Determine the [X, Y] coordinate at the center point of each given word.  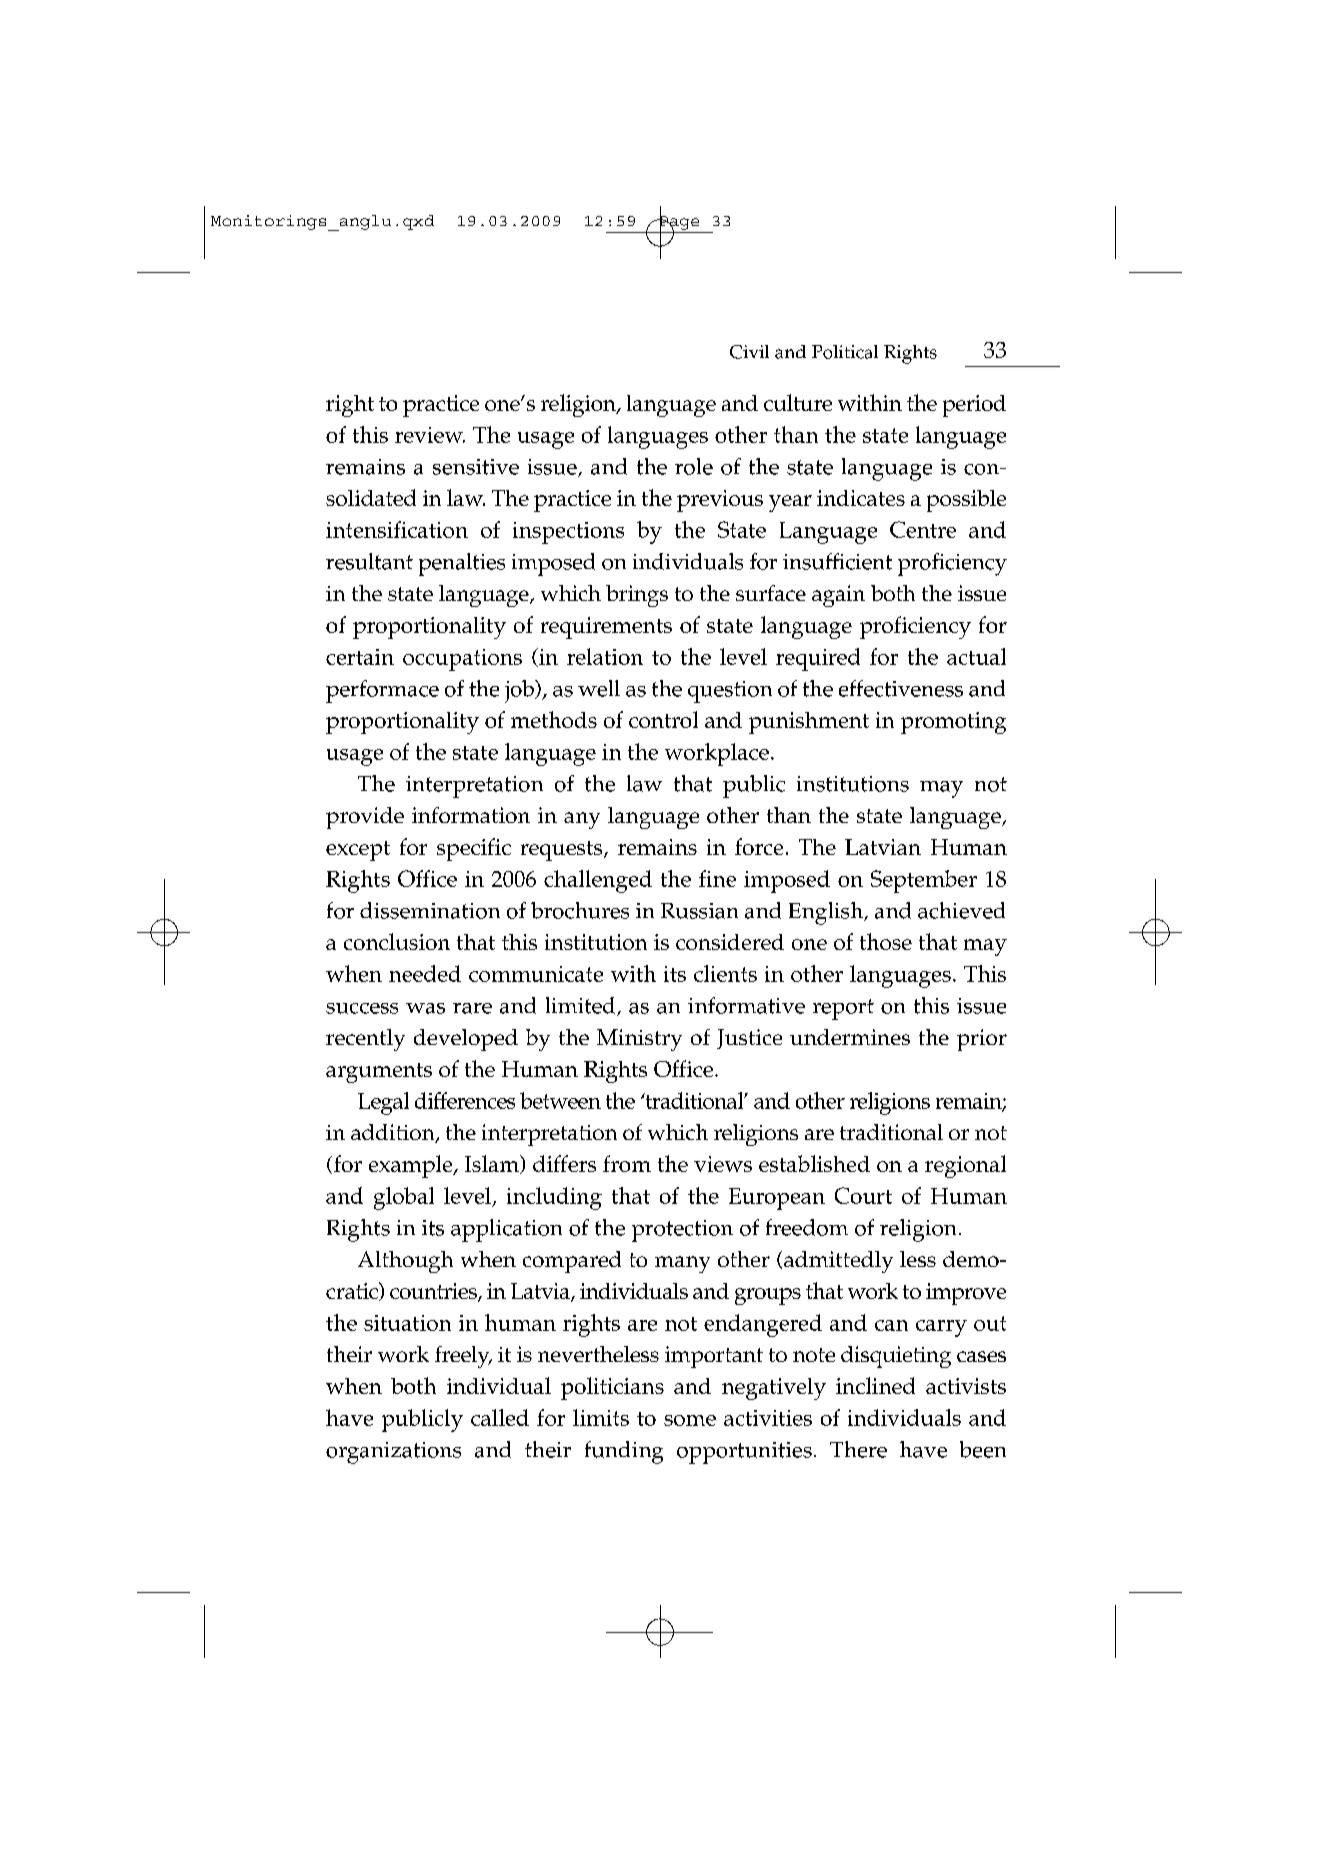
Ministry [639, 1040]
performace [382, 691]
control [663, 719]
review [430, 435]
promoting [953, 723]
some [690, 1420]
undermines [850, 1037]
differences [465, 1100]
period [974, 406]
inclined [875, 1385]
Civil [749, 352]
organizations [393, 1453]
